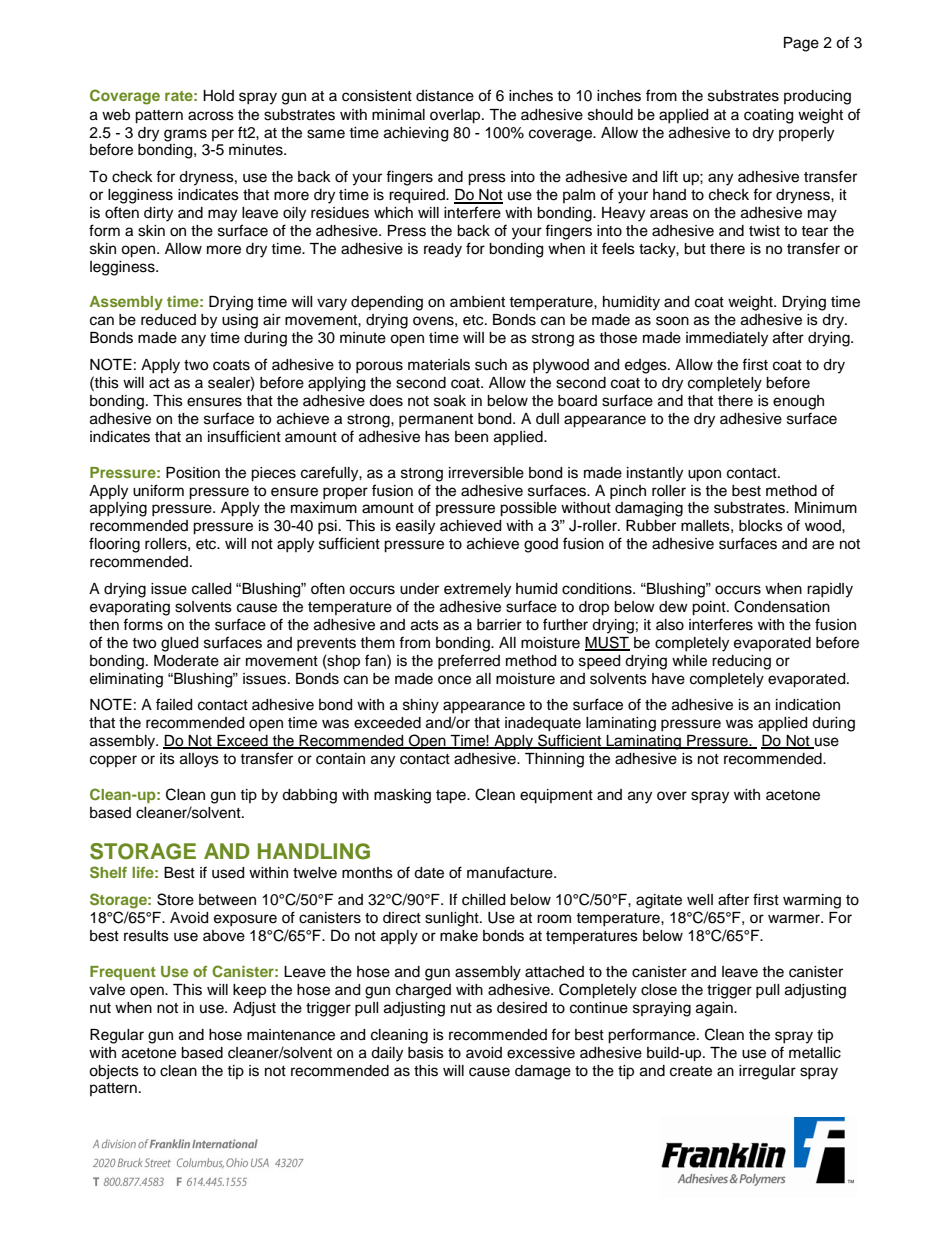  I want to click on Hold, so click(218, 95).
